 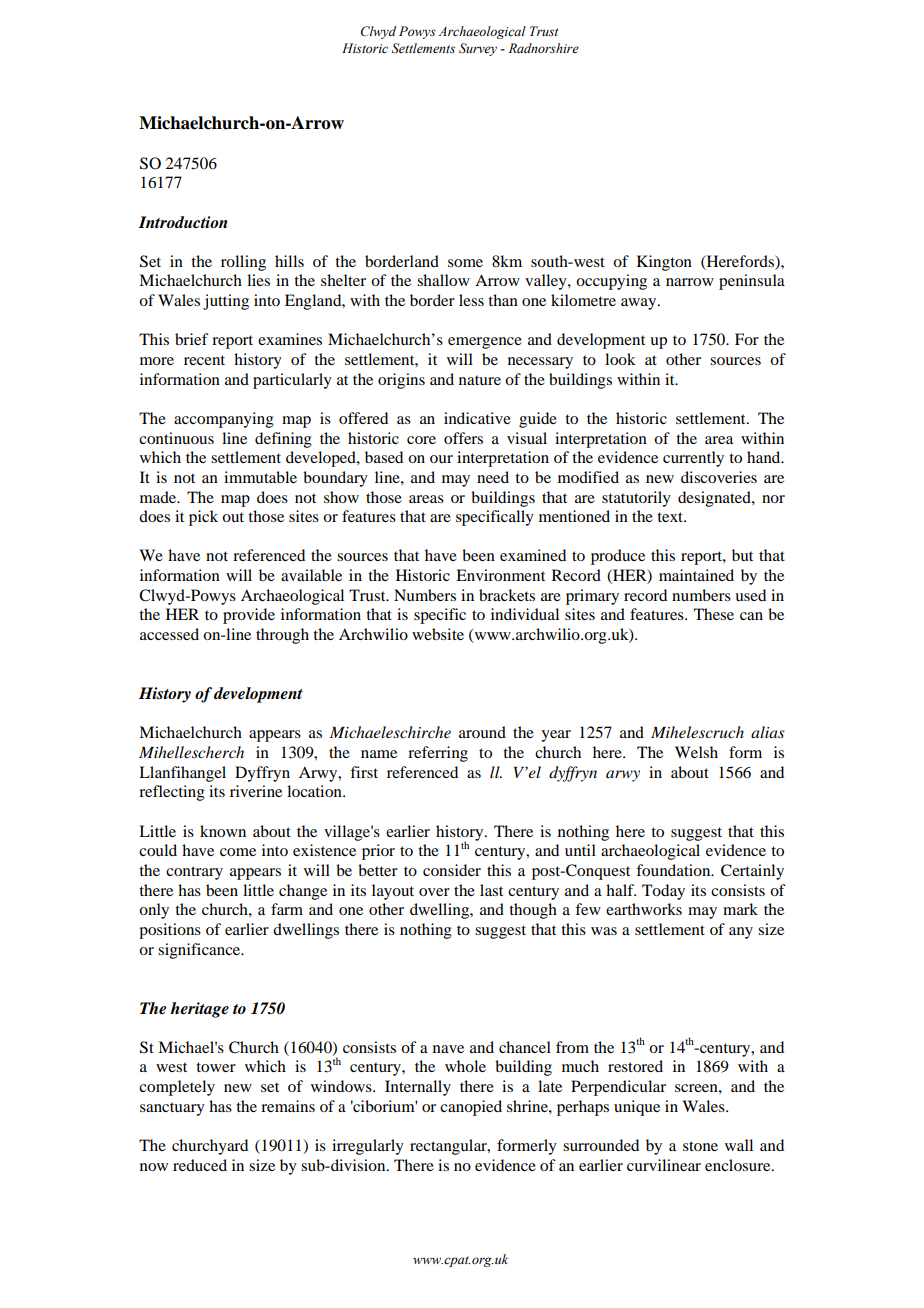 What do you see at coordinates (238, 852) in the image?
I see `come` at bounding box center [238, 852].
